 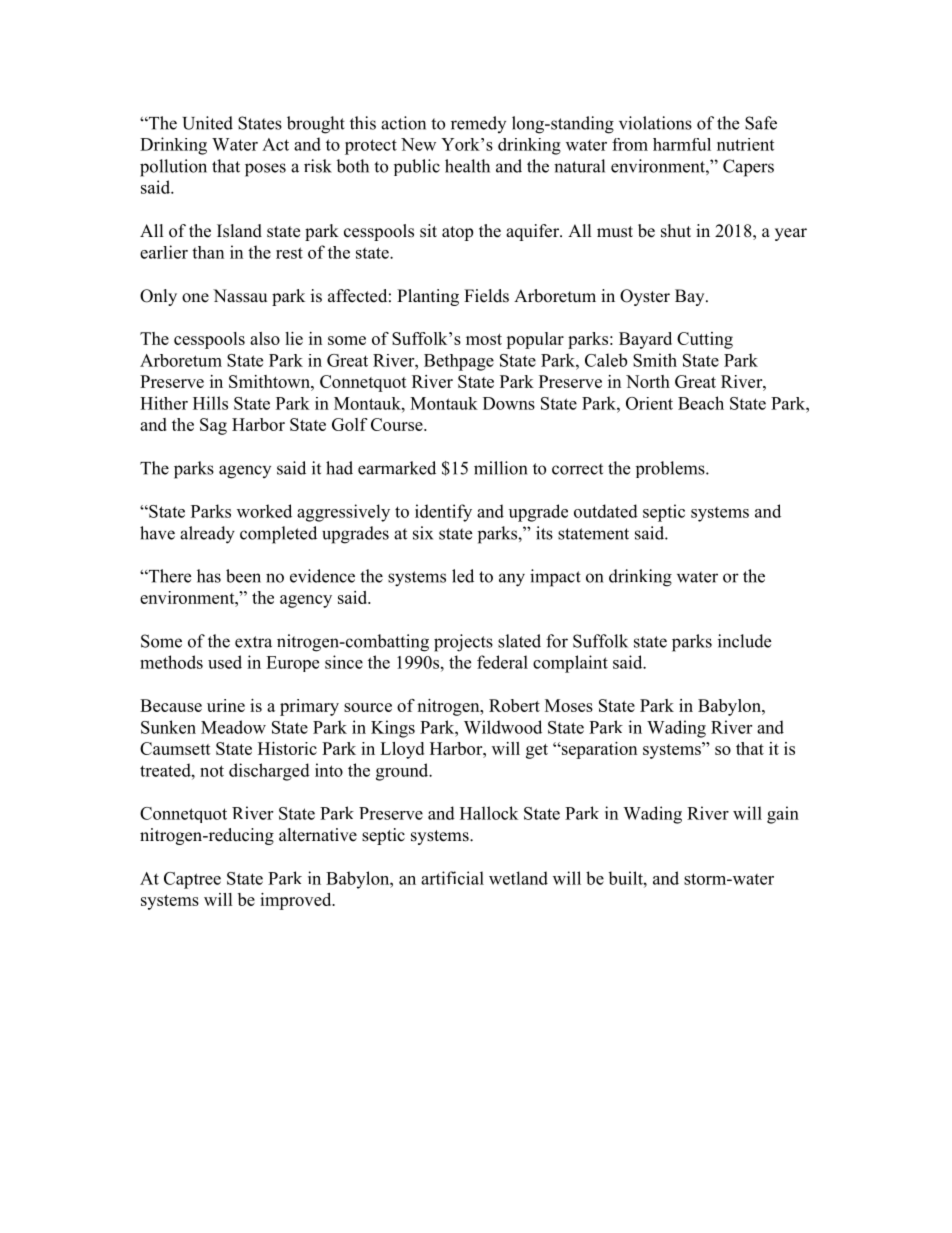 What do you see at coordinates (701, 403) in the screenshot?
I see `Beach` at bounding box center [701, 403].
